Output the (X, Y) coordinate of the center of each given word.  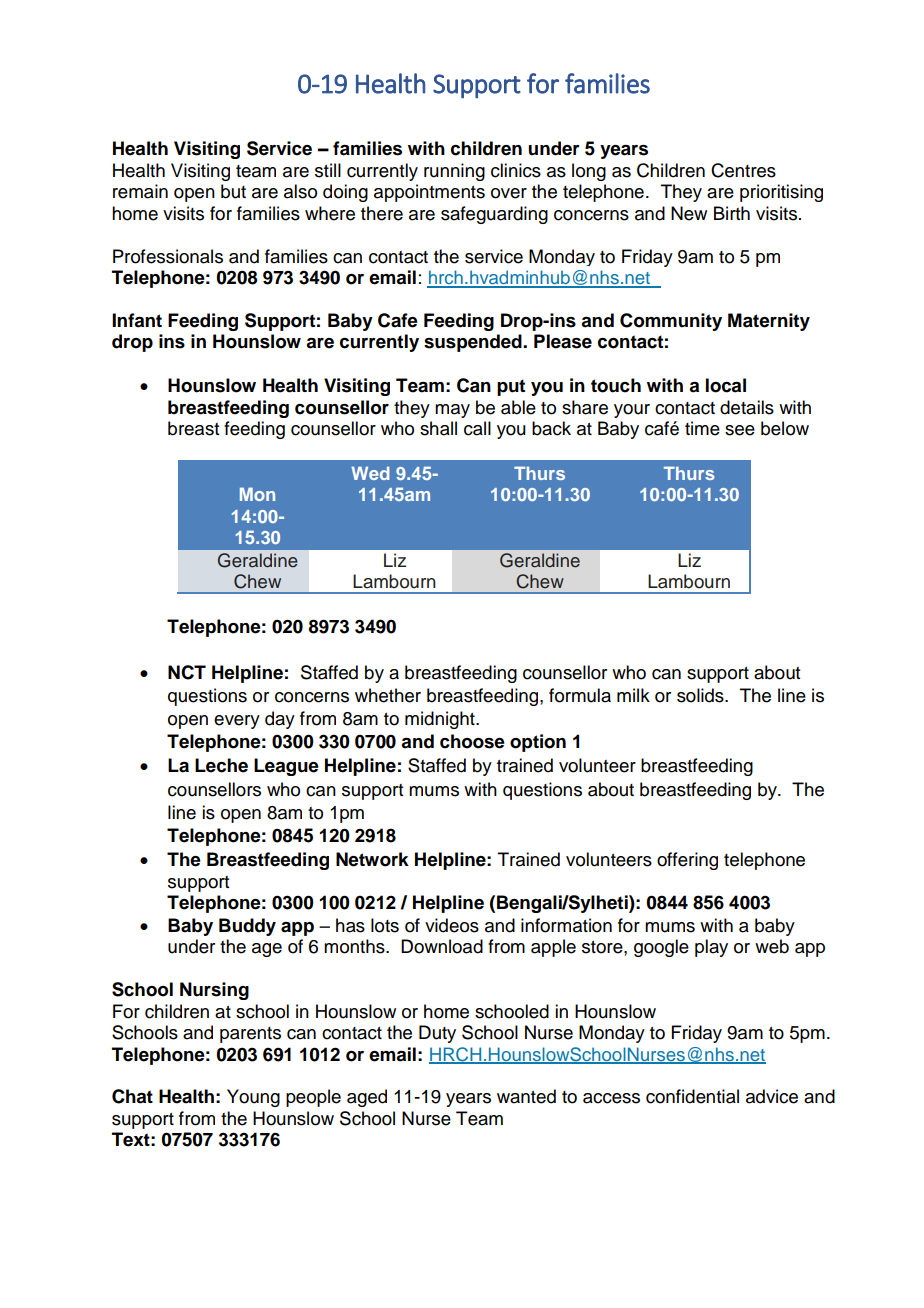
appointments (429, 193)
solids (701, 695)
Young (253, 1098)
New (689, 213)
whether (388, 695)
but (233, 191)
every (237, 722)
